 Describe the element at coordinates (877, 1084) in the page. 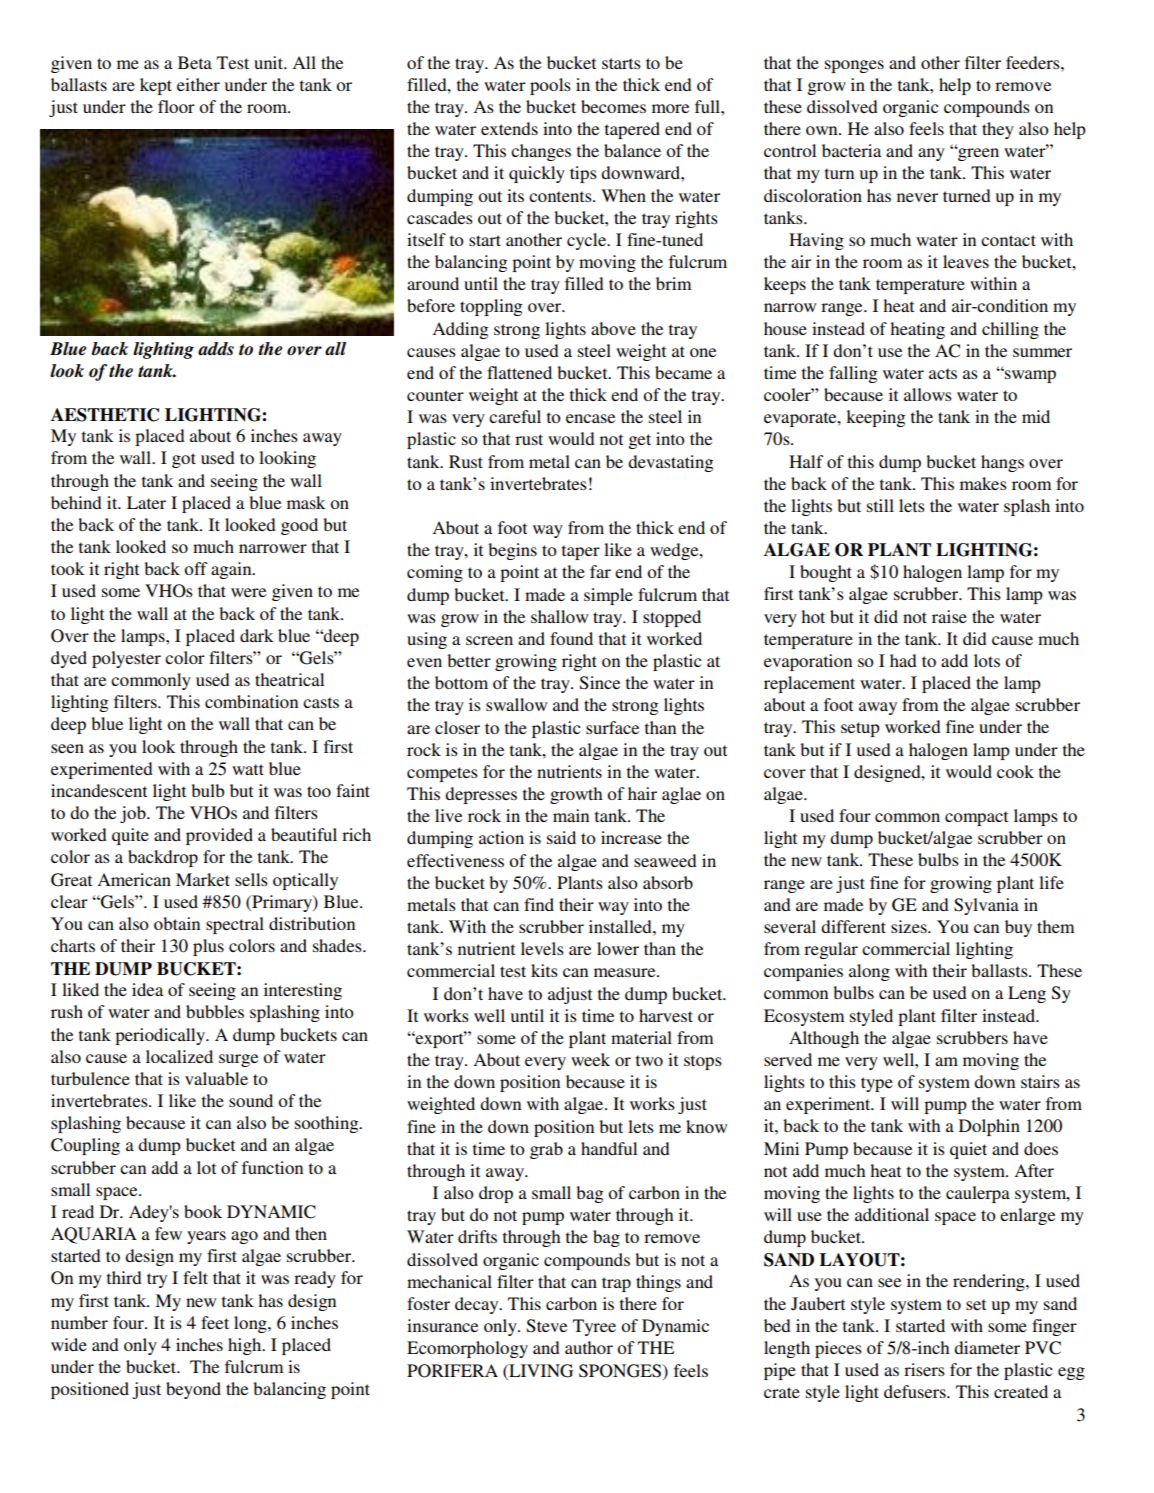

I see `type` at that location.
